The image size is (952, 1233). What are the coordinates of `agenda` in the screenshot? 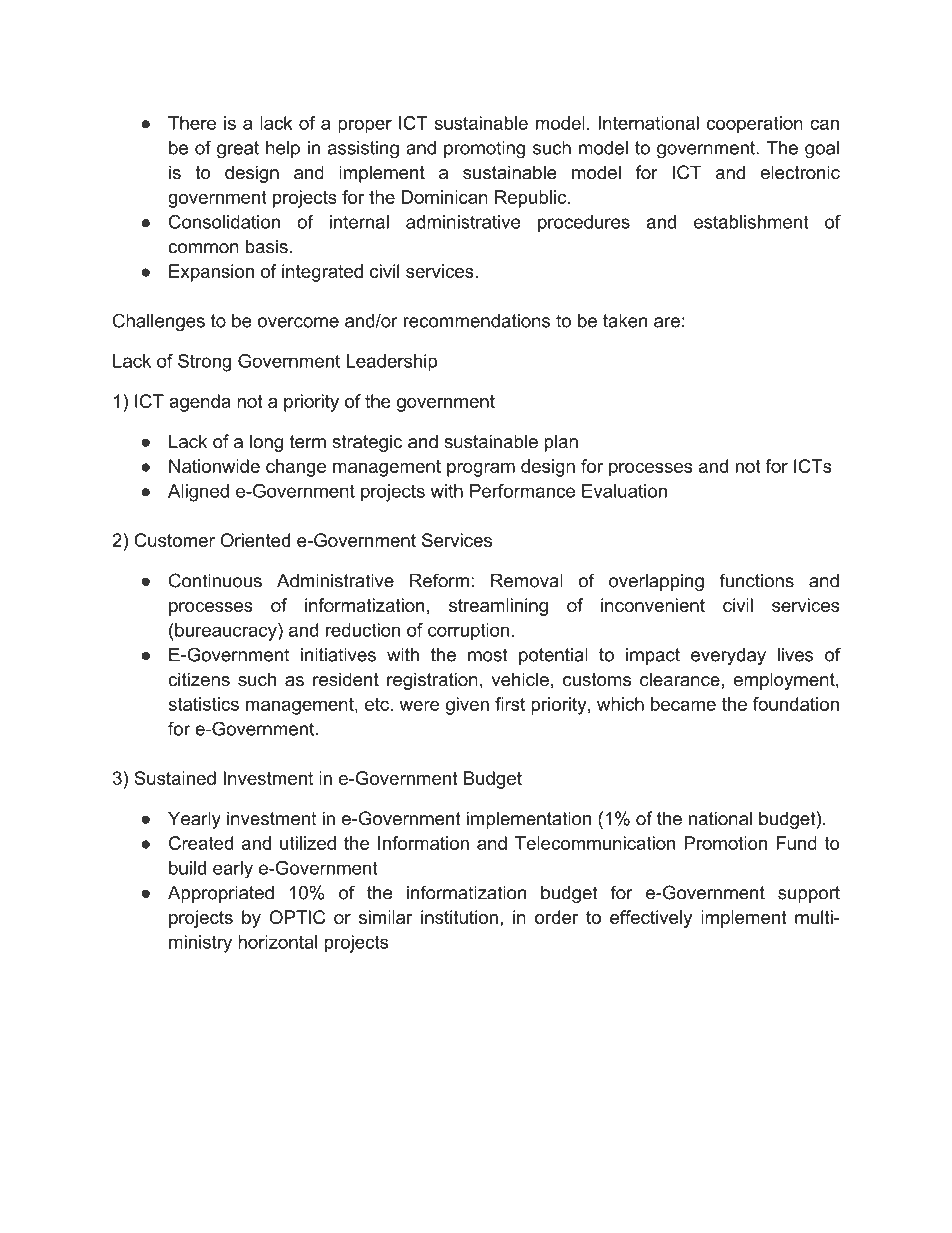 It's located at (200, 403).
